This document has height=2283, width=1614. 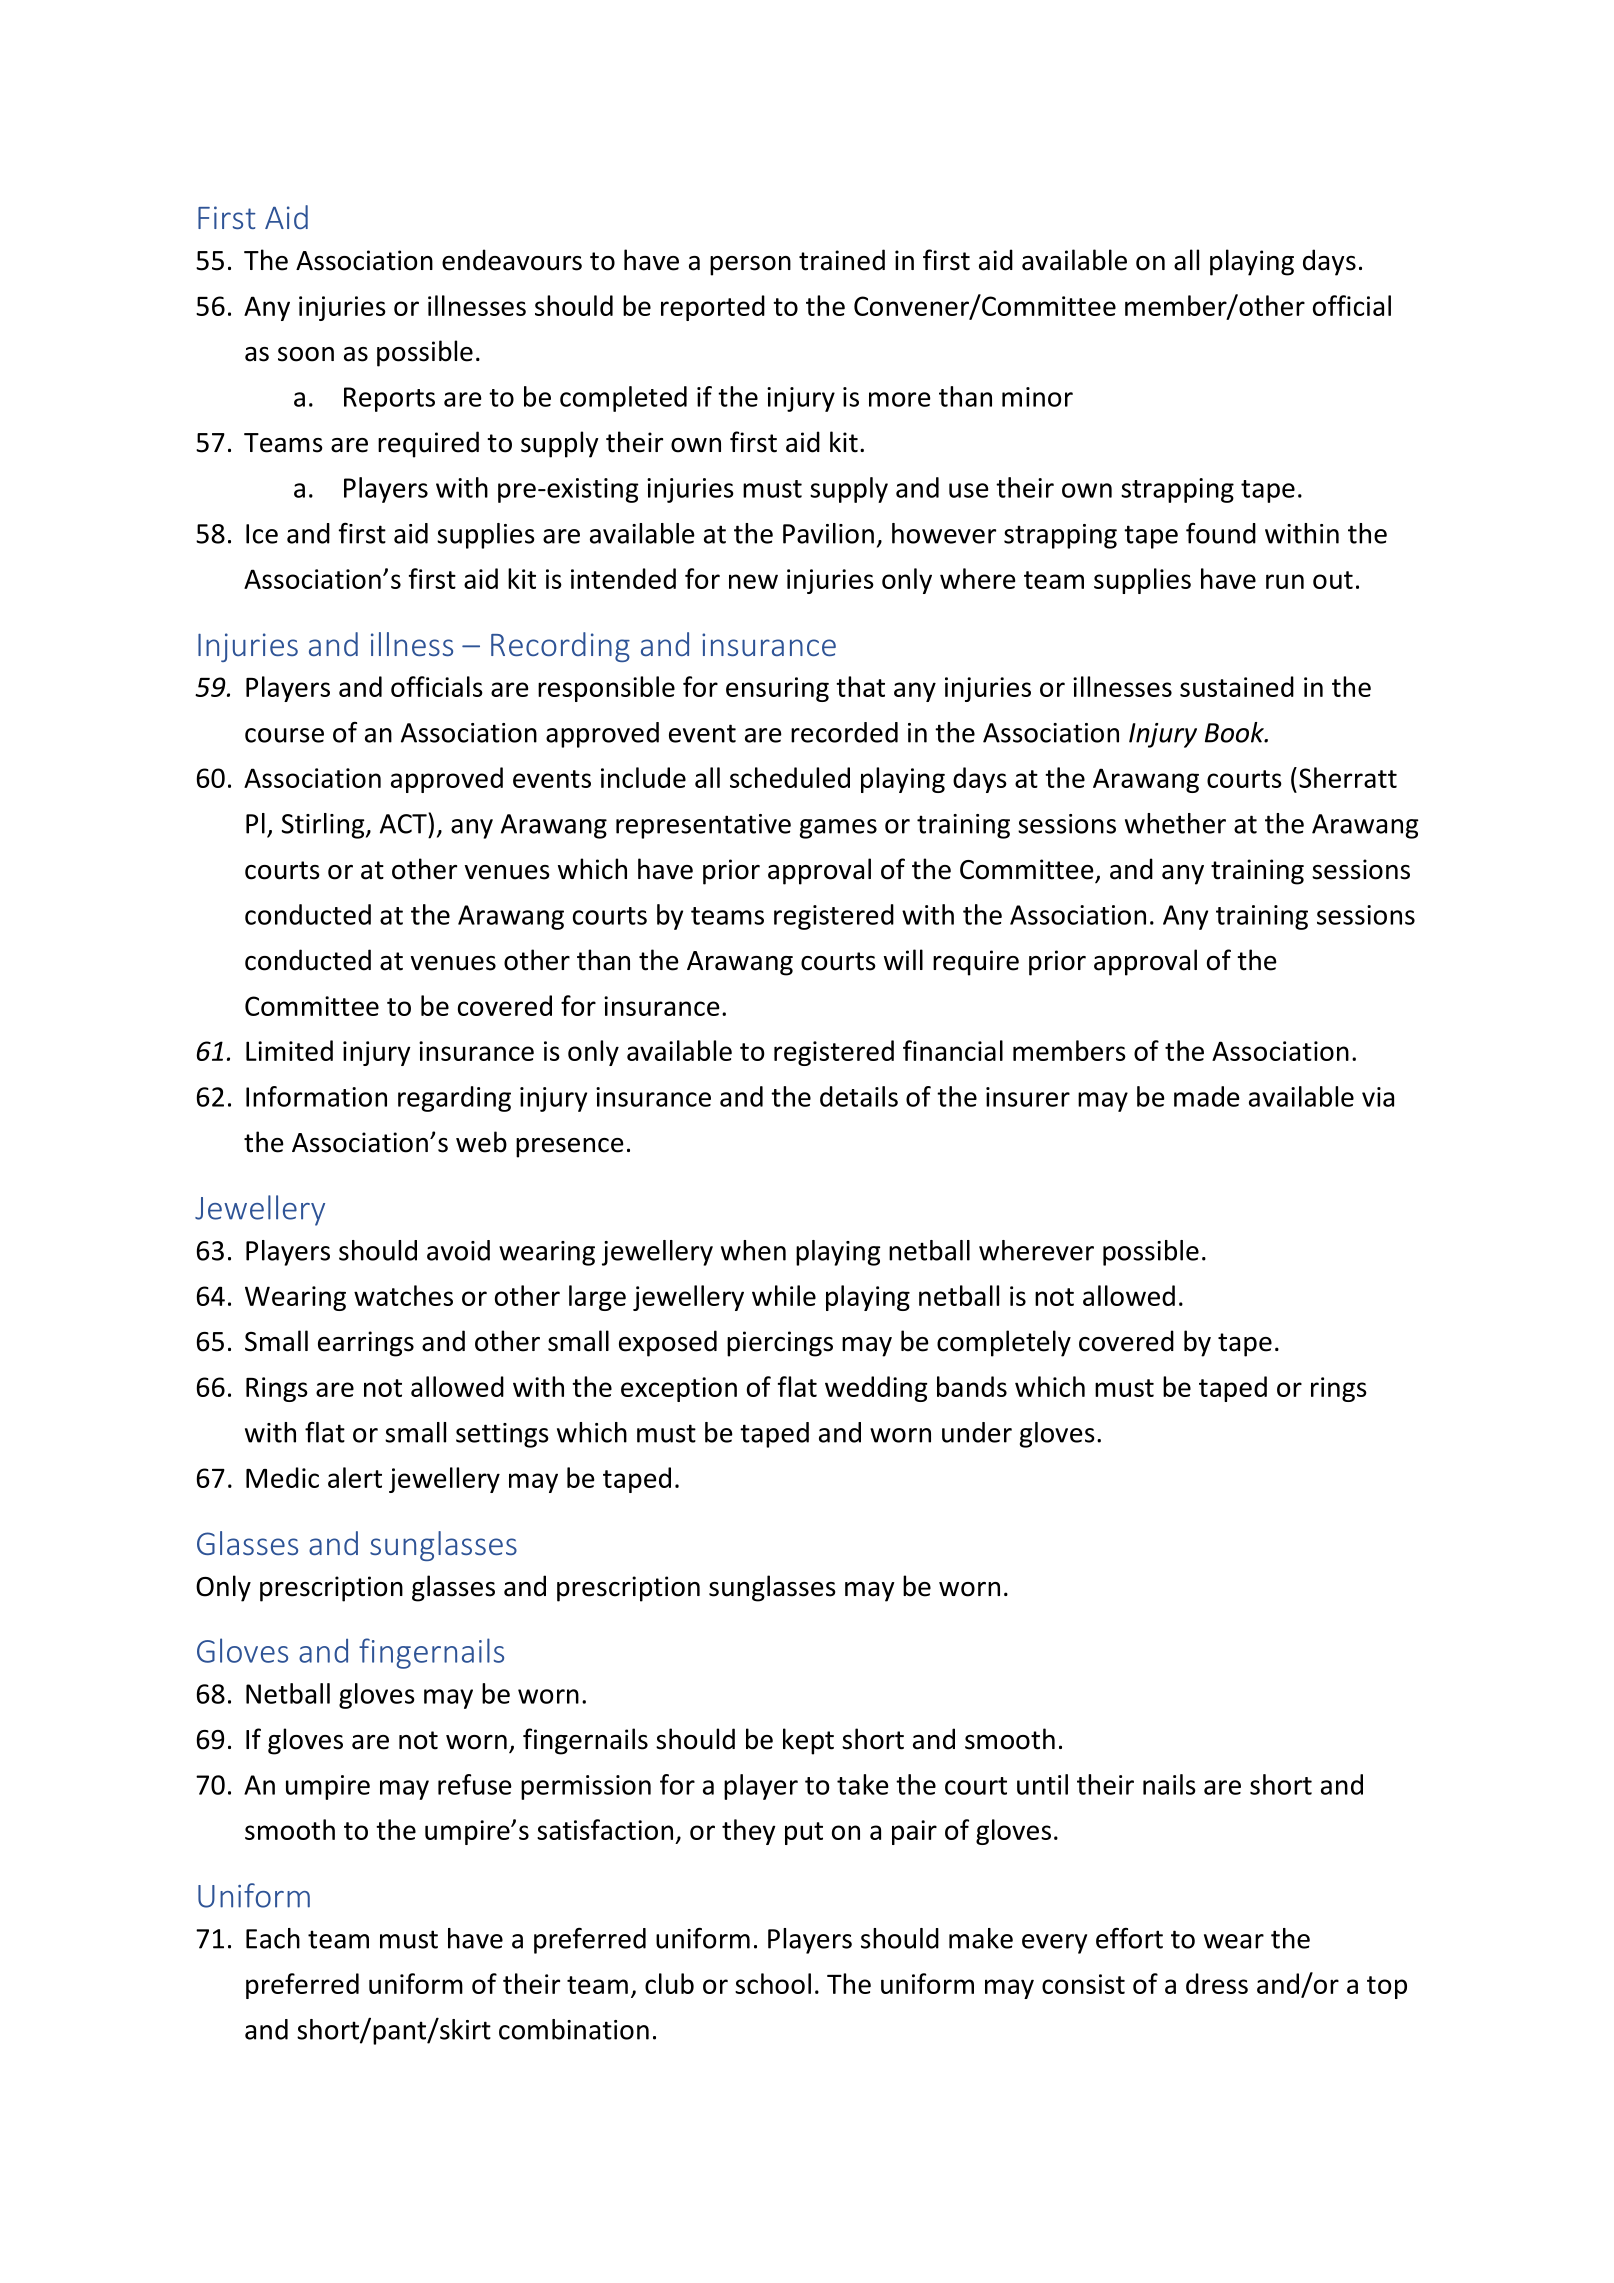 What do you see at coordinates (842, 260) in the document?
I see `trained` at bounding box center [842, 260].
